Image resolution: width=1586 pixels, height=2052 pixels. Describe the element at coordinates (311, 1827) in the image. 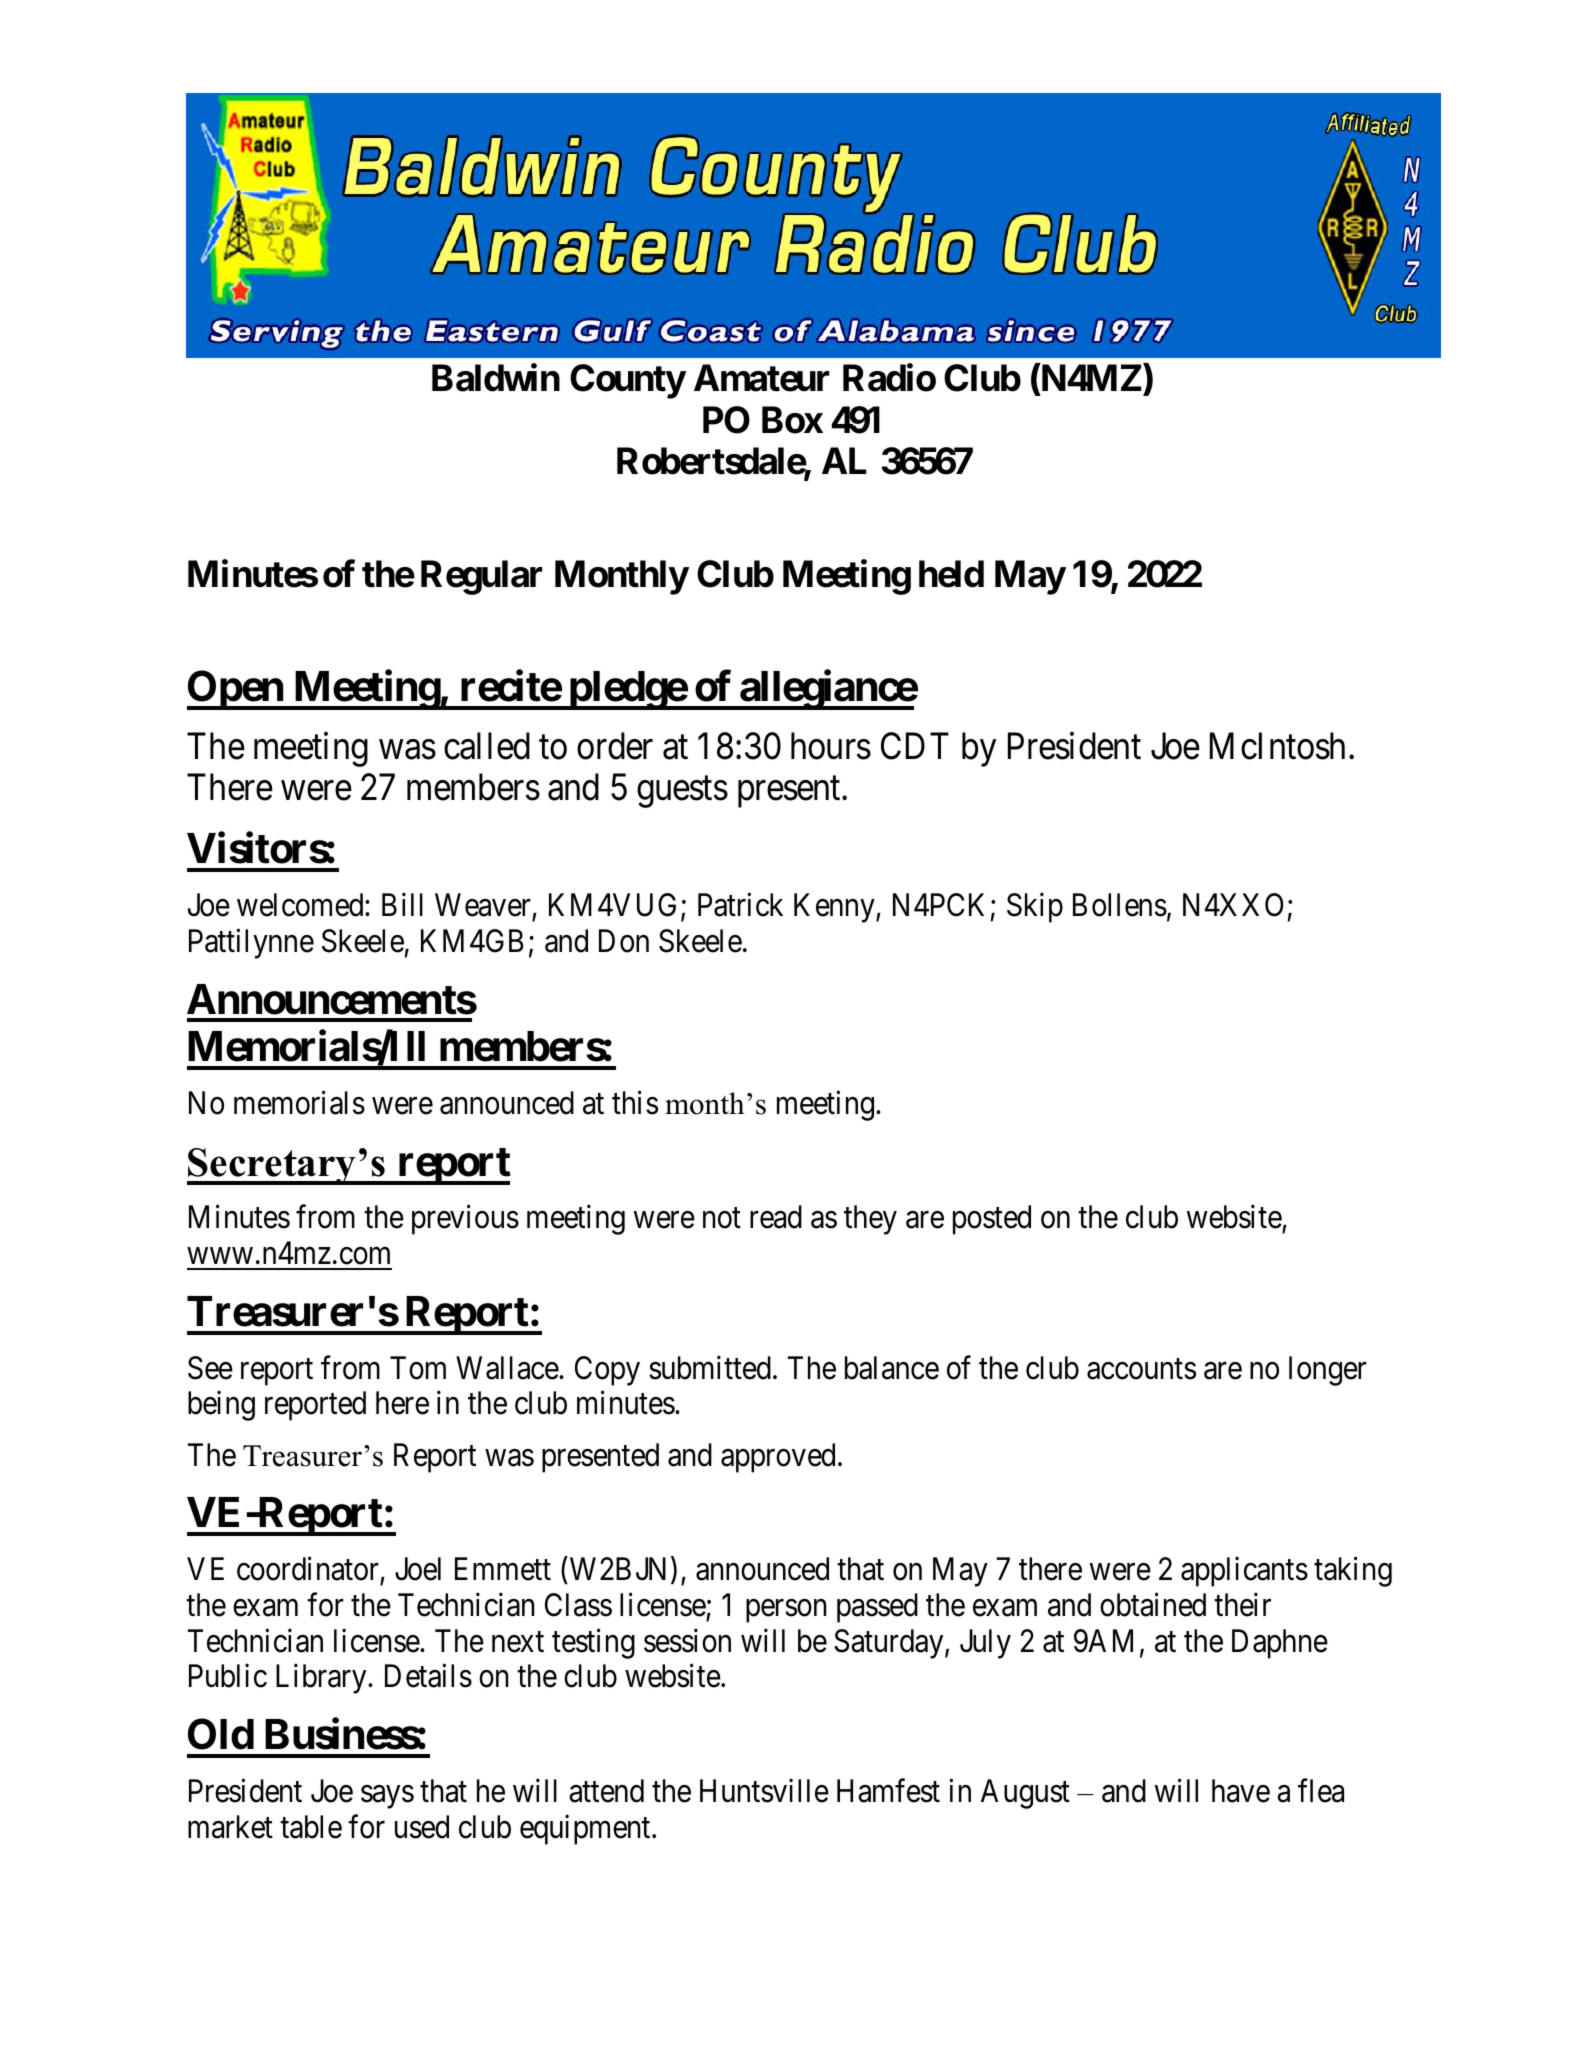

I see `table` at that location.
